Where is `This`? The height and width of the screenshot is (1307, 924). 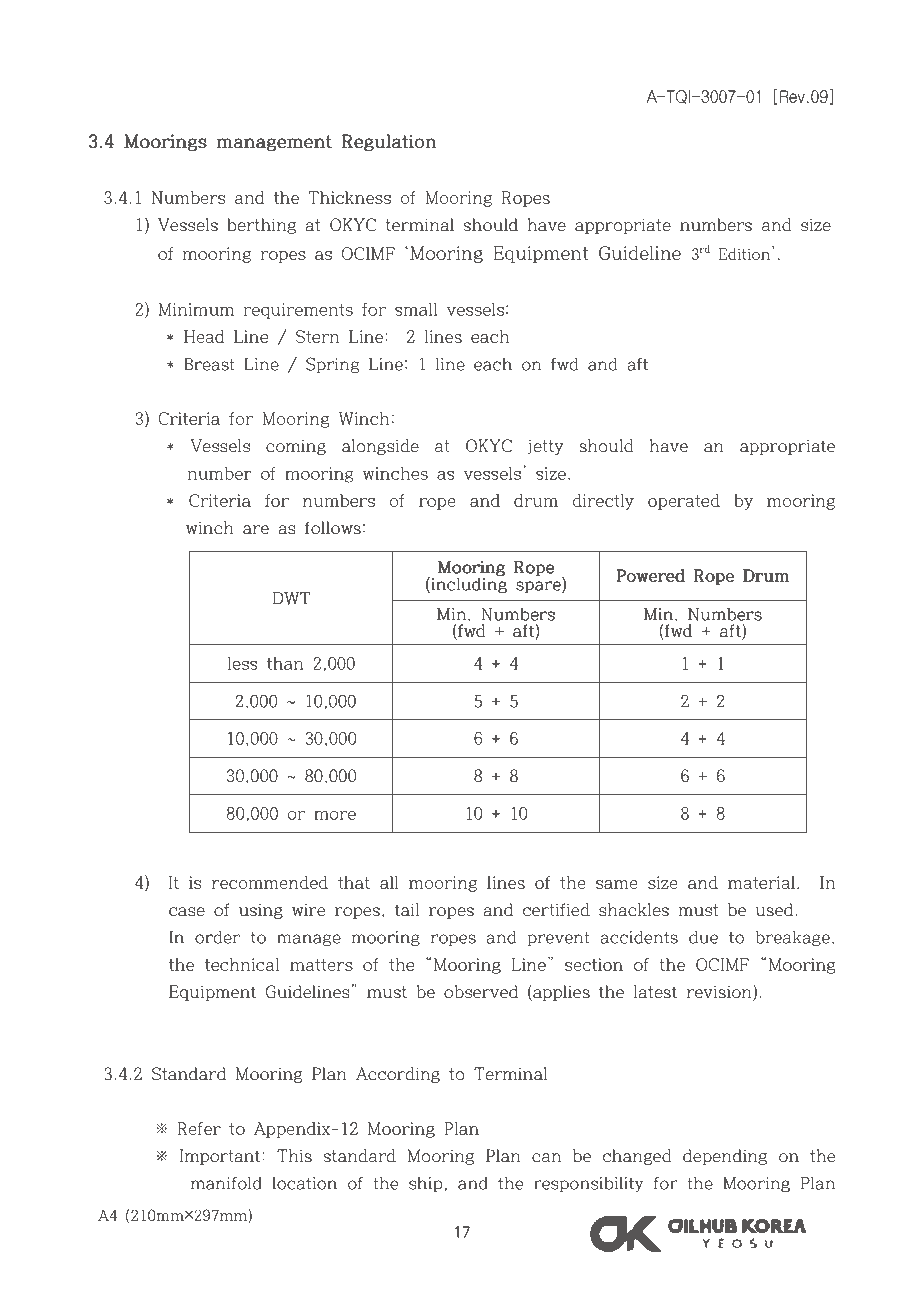
This is located at coordinates (294, 1156).
